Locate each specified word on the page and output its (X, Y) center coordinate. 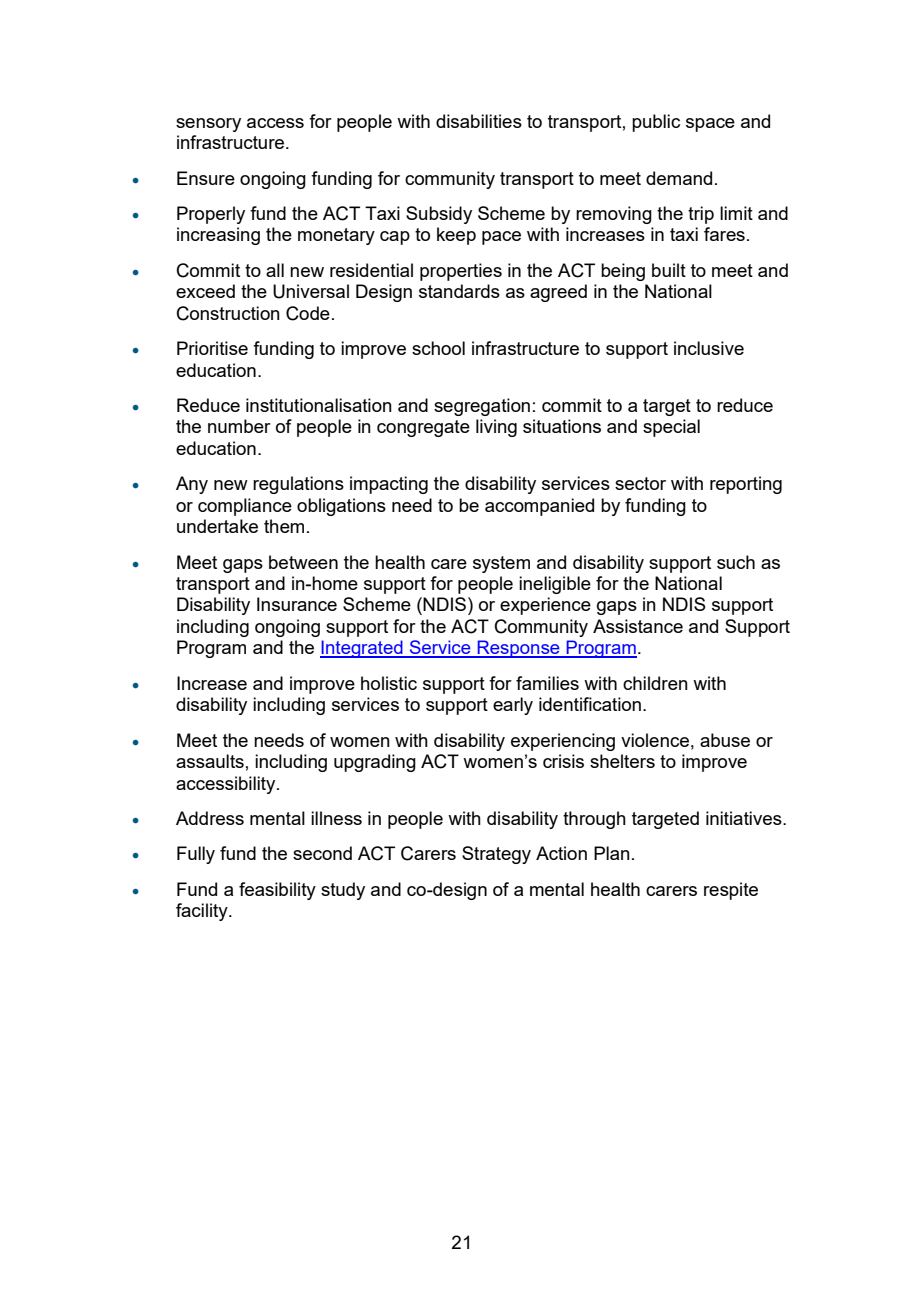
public (656, 123)
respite (731, 891)
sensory (208, 125)
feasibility (277, 891)
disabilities (479, 121)
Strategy (496, 855)
